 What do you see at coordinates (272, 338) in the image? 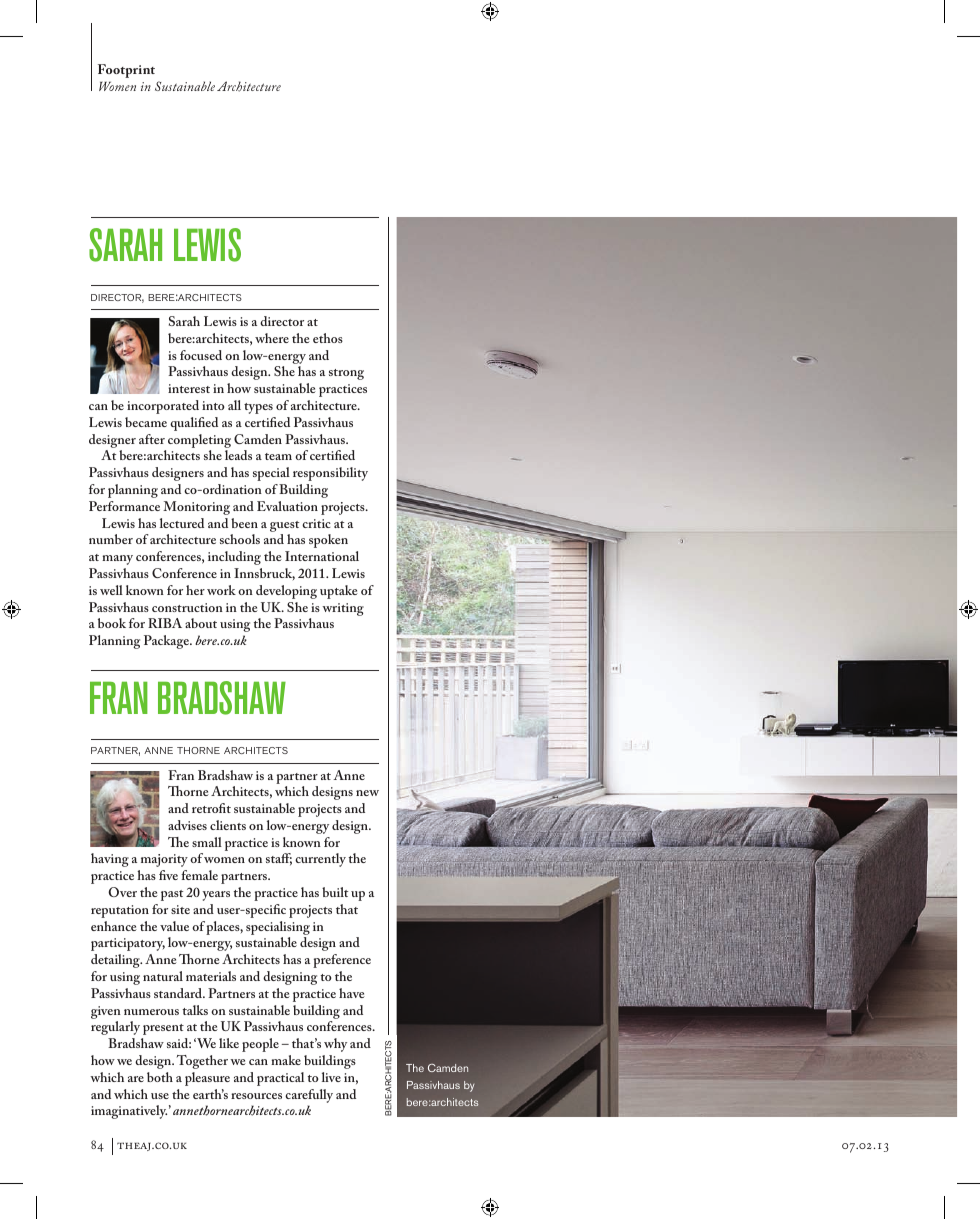
I see `where` at bounding box center [272, 338].
